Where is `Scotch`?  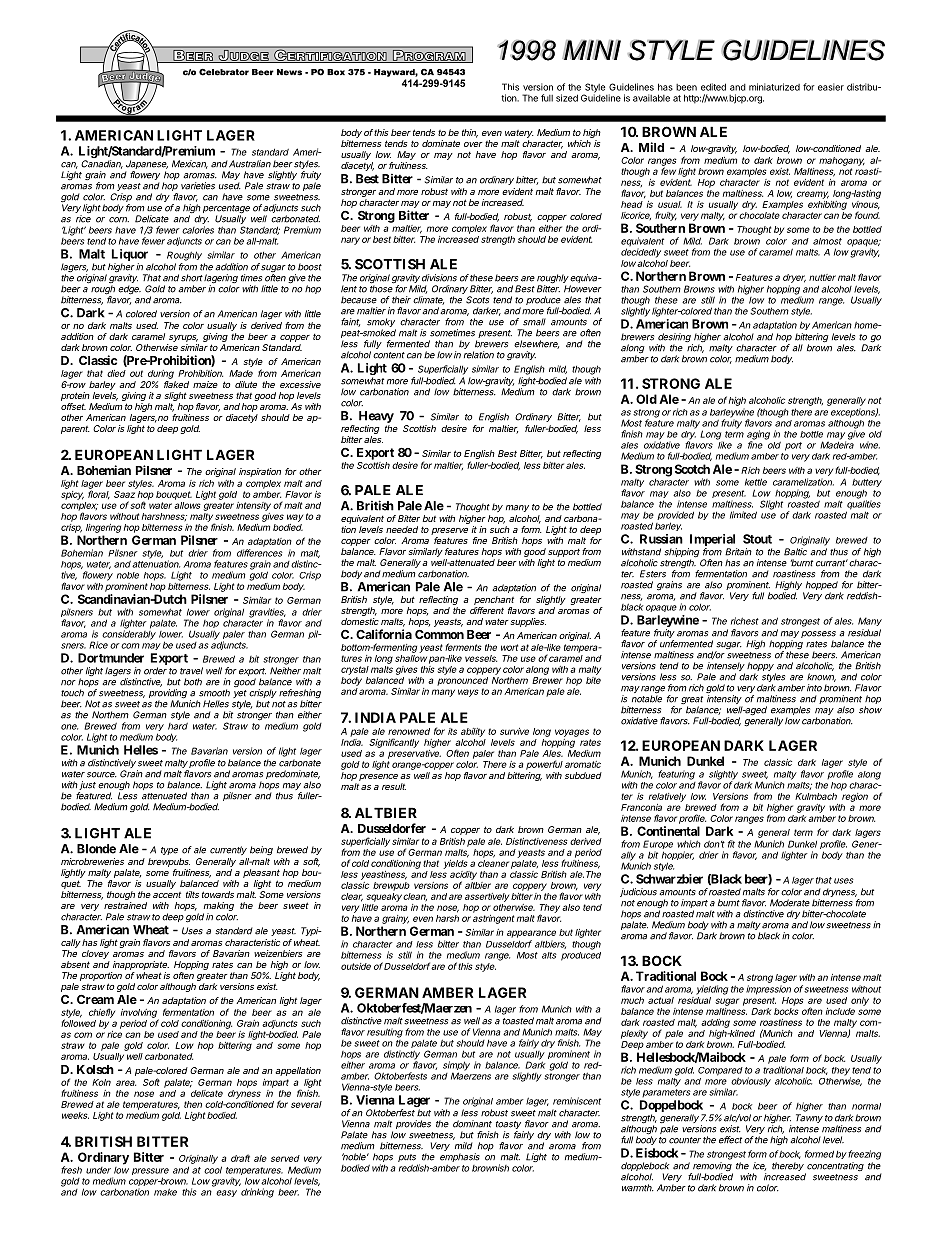
Scotch is located at coordinates (692, 469).
